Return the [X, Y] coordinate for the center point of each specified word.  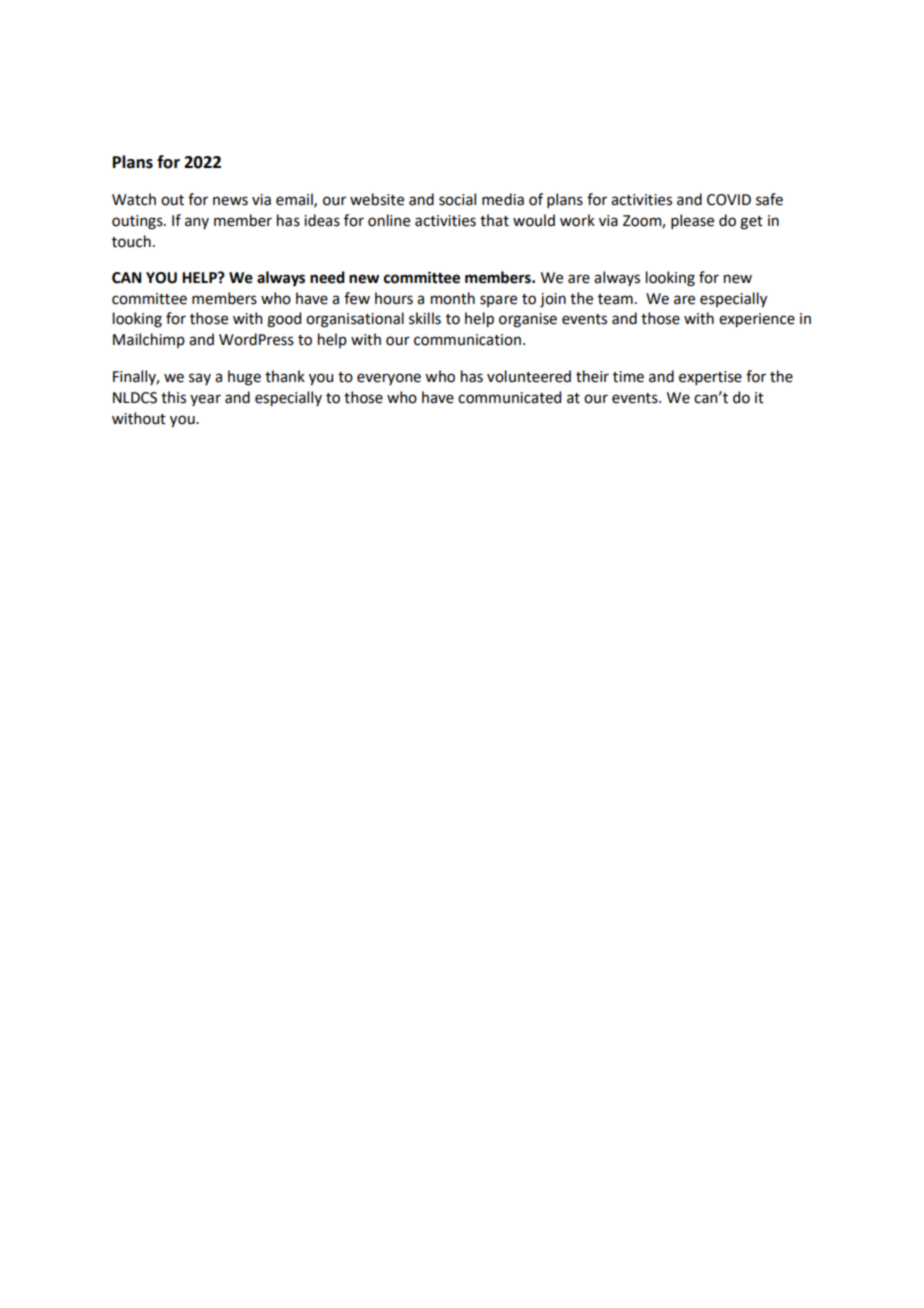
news [230, 201]
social [457, 199]
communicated [509, 397]
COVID [729, 200]
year [205, 400]
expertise [710, 378]
